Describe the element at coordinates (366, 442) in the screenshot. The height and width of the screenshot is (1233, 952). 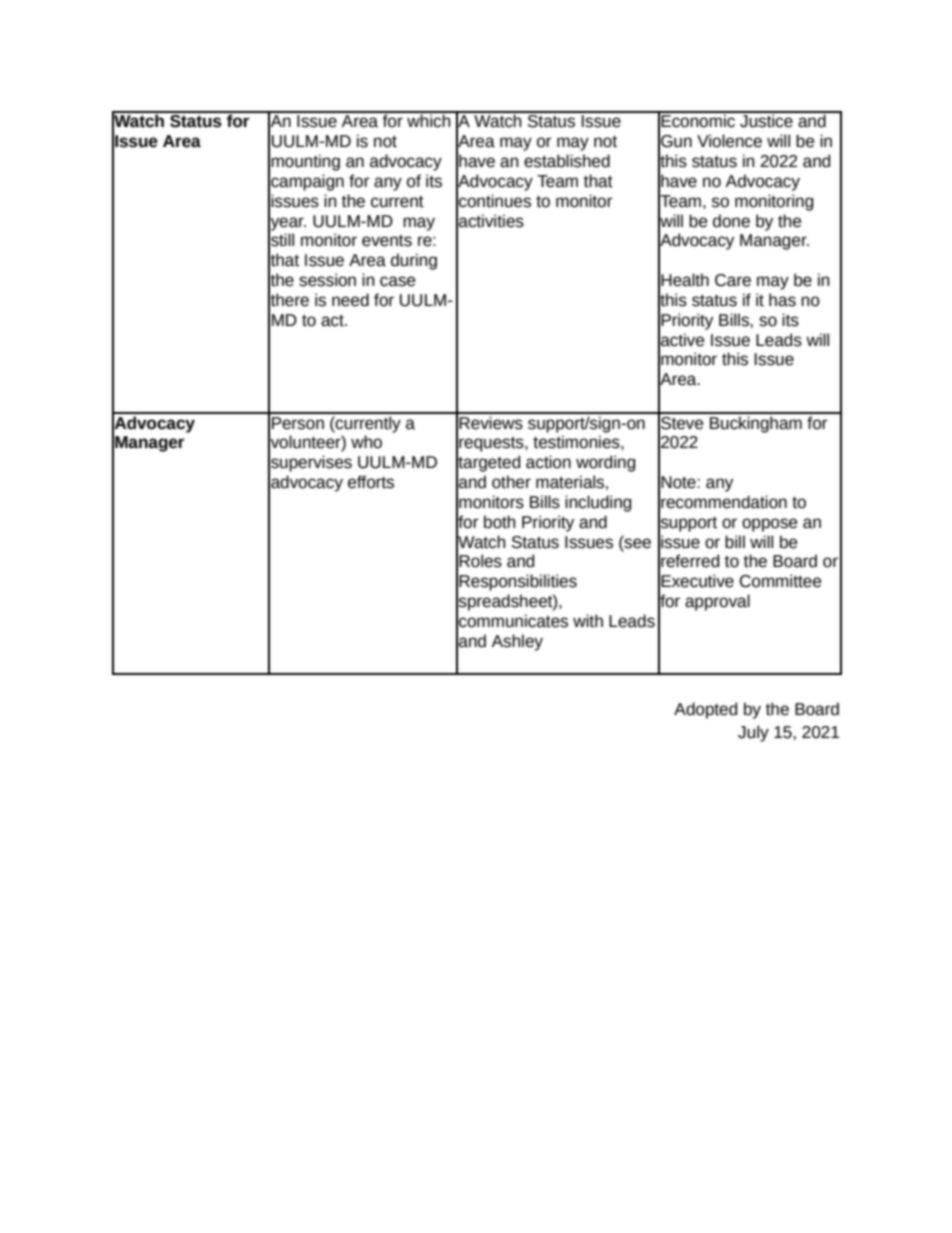
I see `who` at that location.
